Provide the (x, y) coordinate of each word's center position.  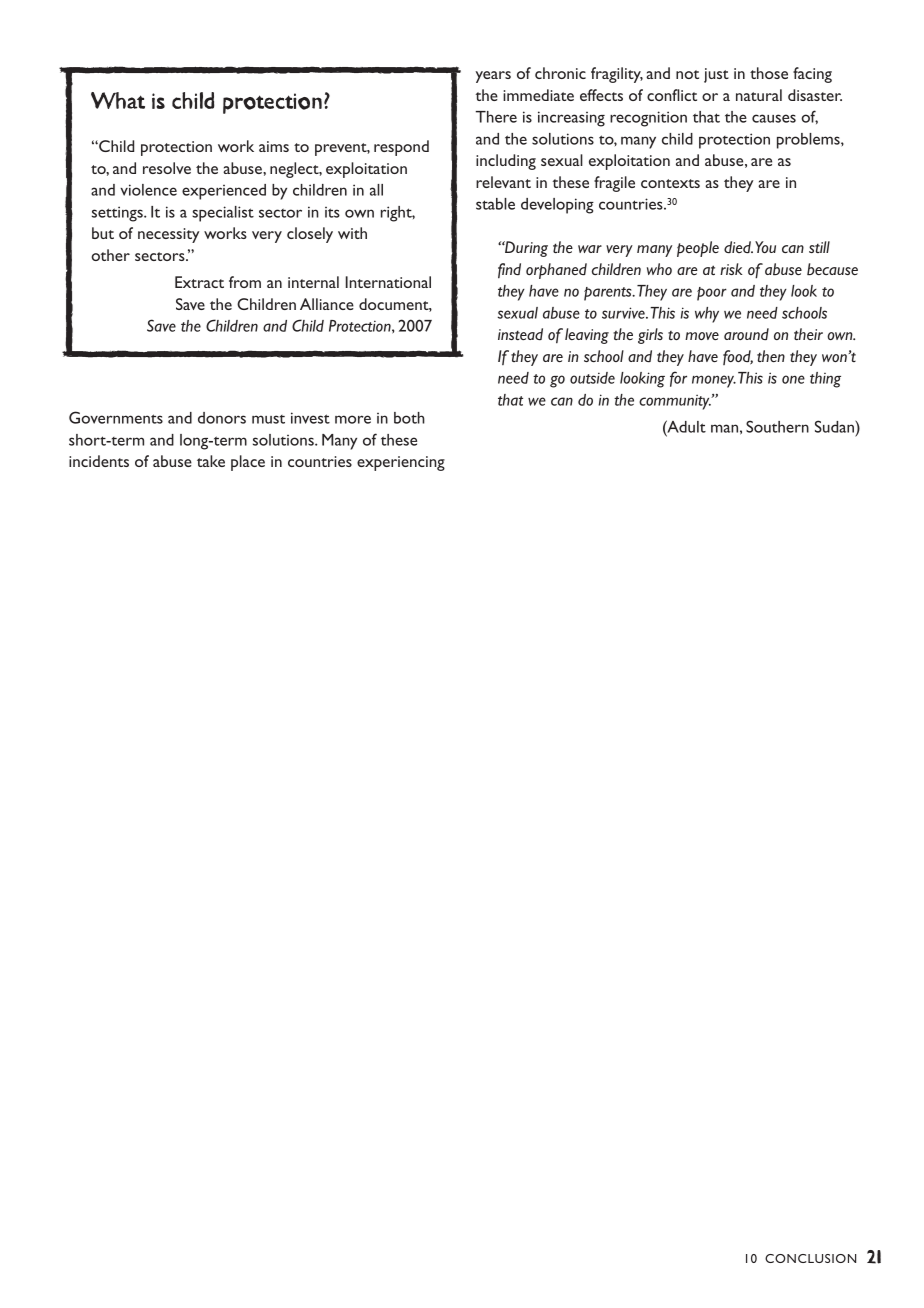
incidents (99, 461)
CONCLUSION (810, 1258)
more (353, 419)
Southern (777, 426)
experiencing (401, 463)
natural (759, 95)
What (118, 100)
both (409, 418)
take (211, 461)
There (496, 117)
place (248, 463)
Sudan (835, 426)
